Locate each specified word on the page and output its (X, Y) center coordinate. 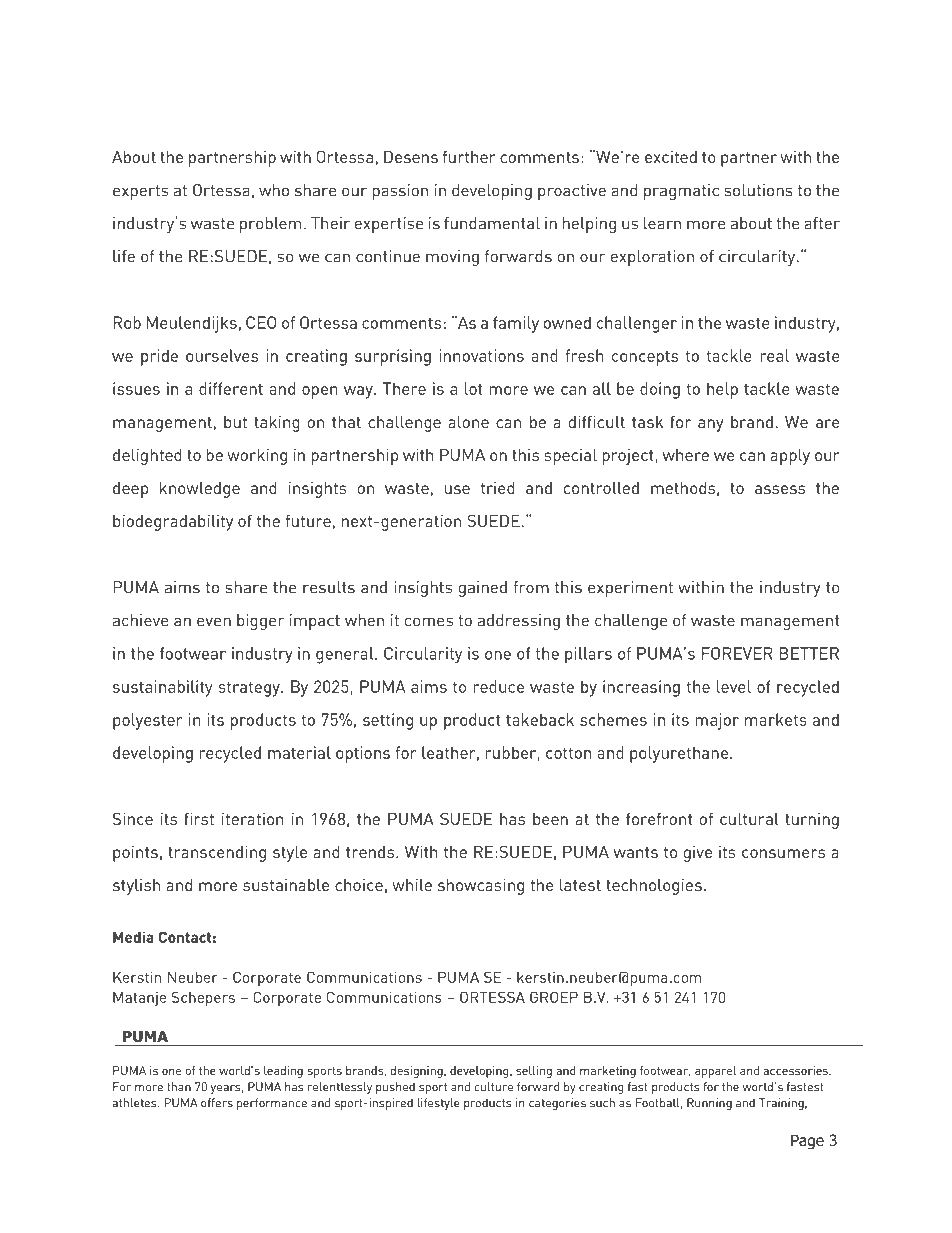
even (214, 622)
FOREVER (737, 653)
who (274, 190)
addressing (519, 622)
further (469, 156)
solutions (759, 190)
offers (217, 1103)
